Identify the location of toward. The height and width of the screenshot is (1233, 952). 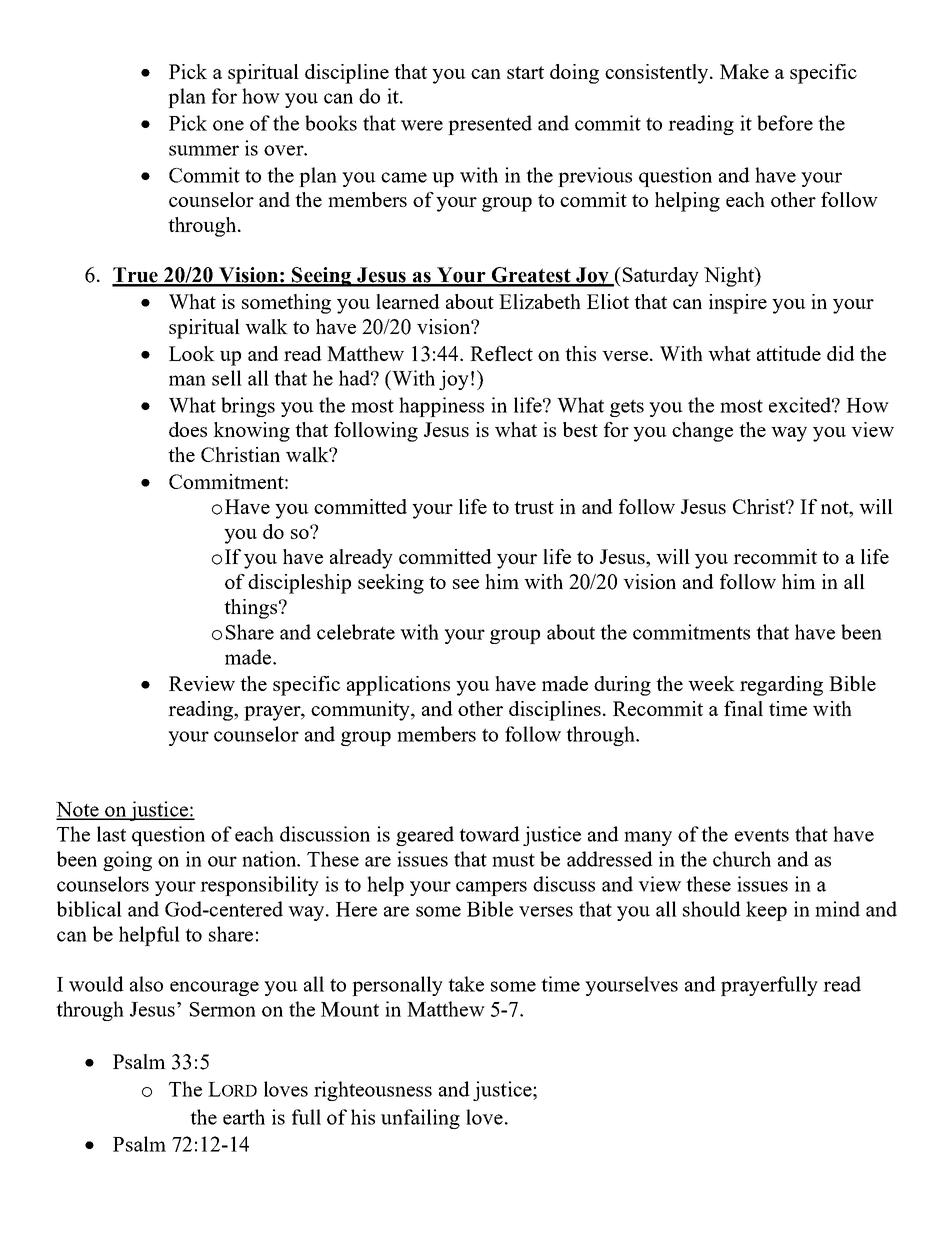
(489, 834).
